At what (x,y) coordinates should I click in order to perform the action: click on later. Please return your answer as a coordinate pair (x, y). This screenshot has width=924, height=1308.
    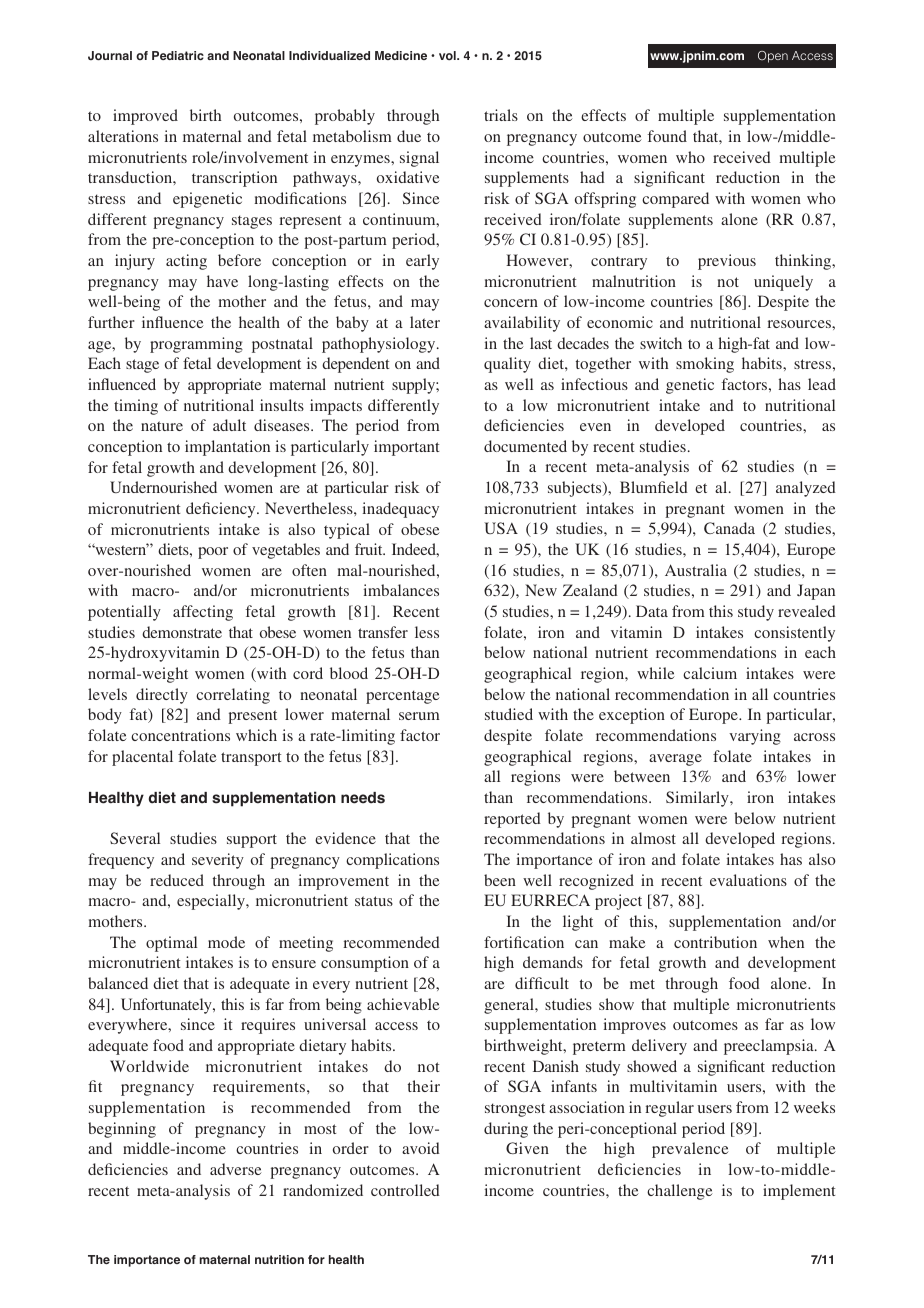
    Looking at the image, I should click on (425, 322).
